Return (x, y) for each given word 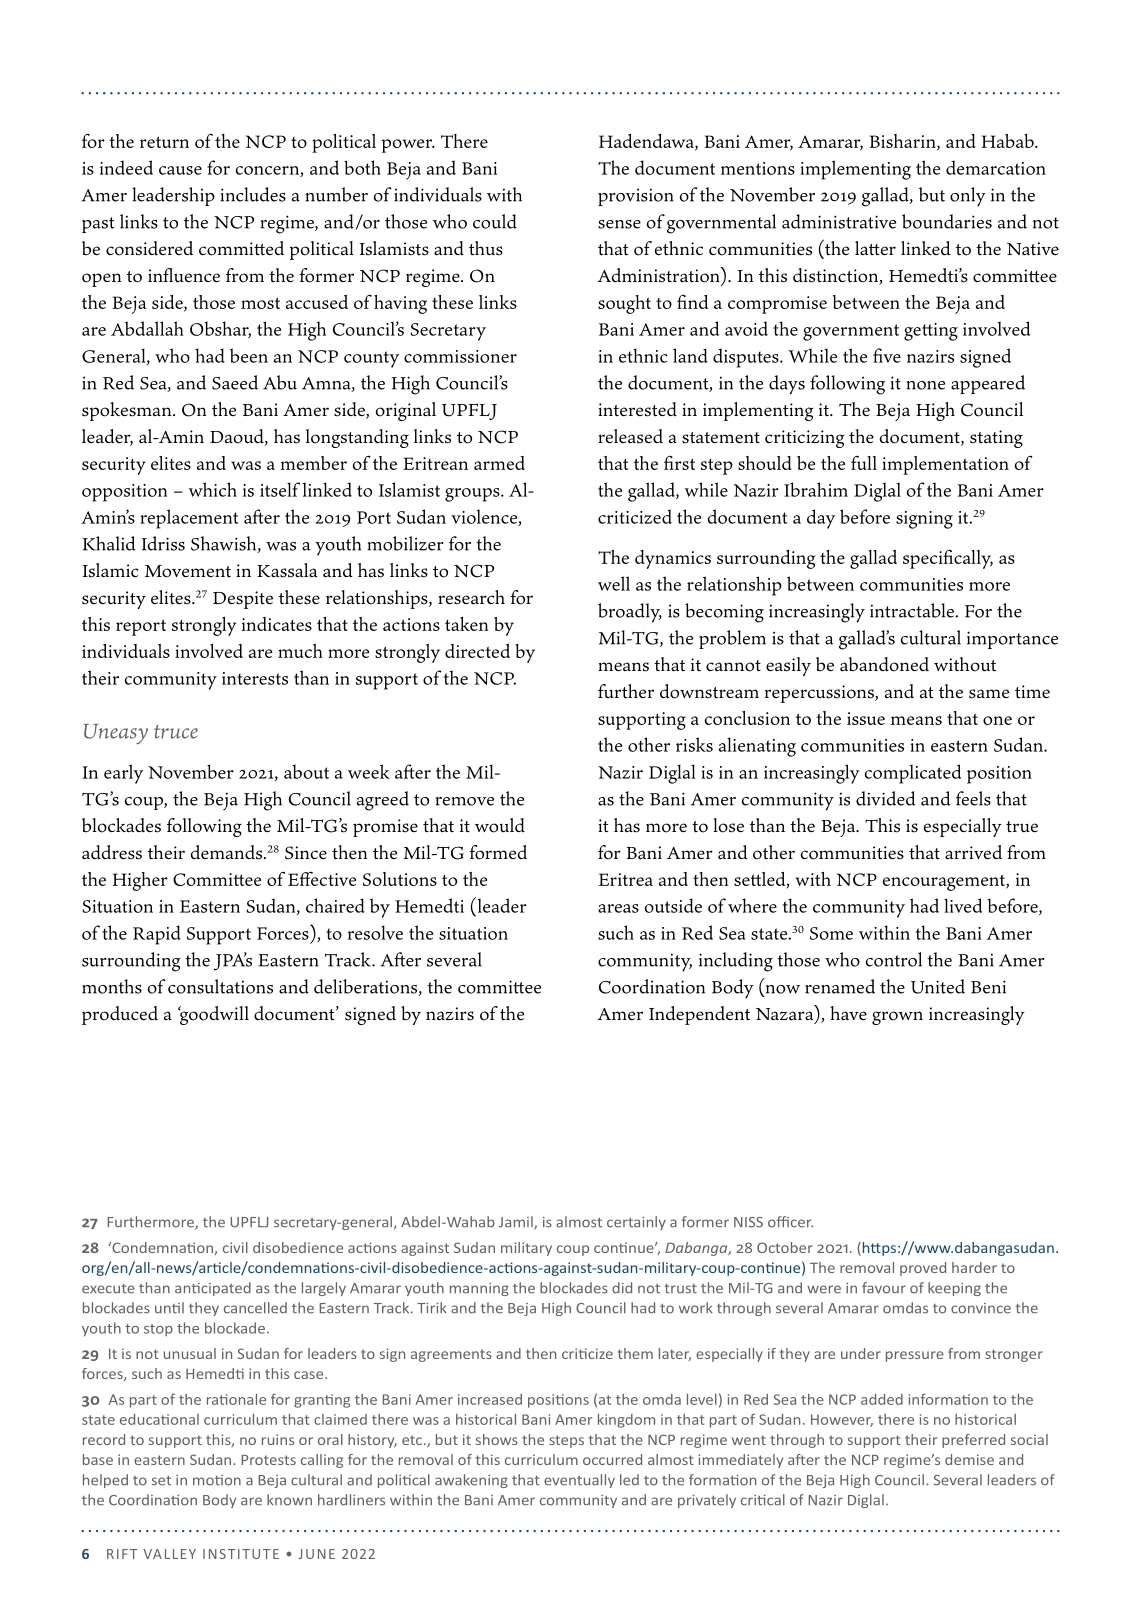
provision (636, 197)
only (968, 197)
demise (969, 1459)
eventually (579, 1481)
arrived (973, 852)
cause (180, 170)
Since (306, 853)
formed (498, 852)
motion (217, 1480)
